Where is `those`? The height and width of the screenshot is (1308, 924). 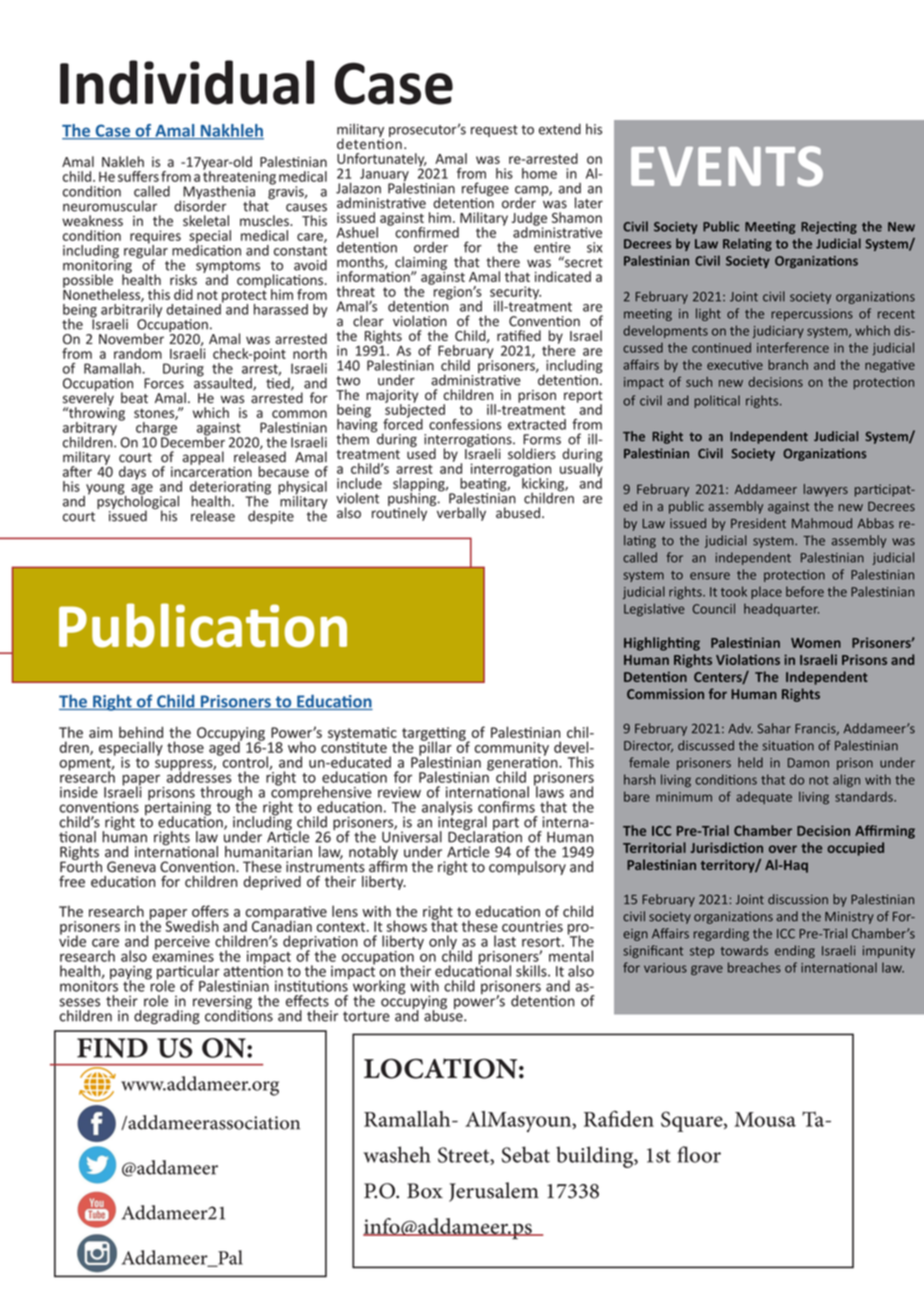 those is located at coordinates (185, 747).
